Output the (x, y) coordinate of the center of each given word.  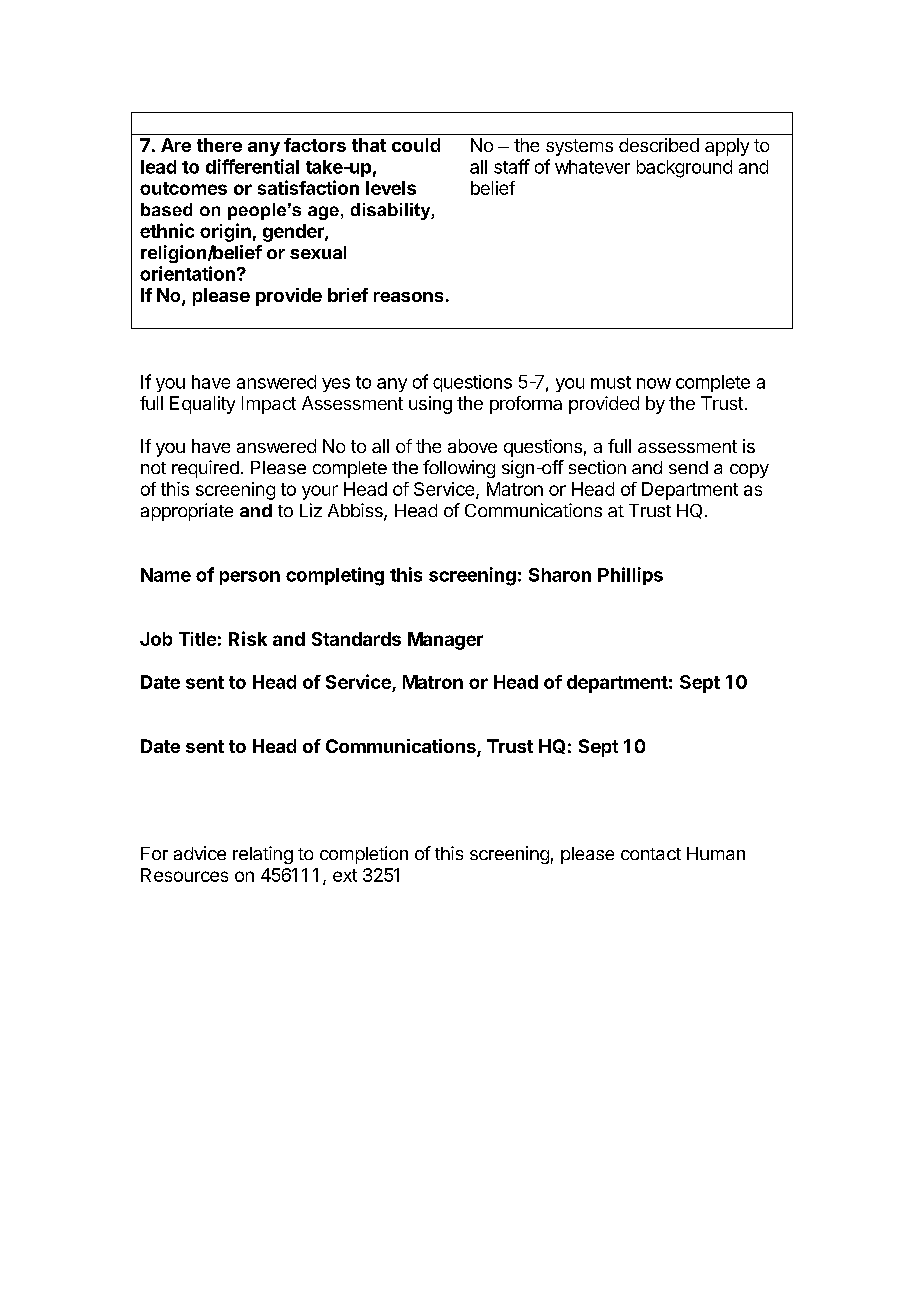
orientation (187, 273)
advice (200, 853)
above (472, 446)
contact (651, 854)
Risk (248, 638)
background (684, 169)
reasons (408, 297)
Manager (445, 641)
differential (252, 166)
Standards (356, 639)
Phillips (630, 576)
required (205, 469)
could (416, 145)
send (688, 467)
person (250, 578)
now (654, 383)
